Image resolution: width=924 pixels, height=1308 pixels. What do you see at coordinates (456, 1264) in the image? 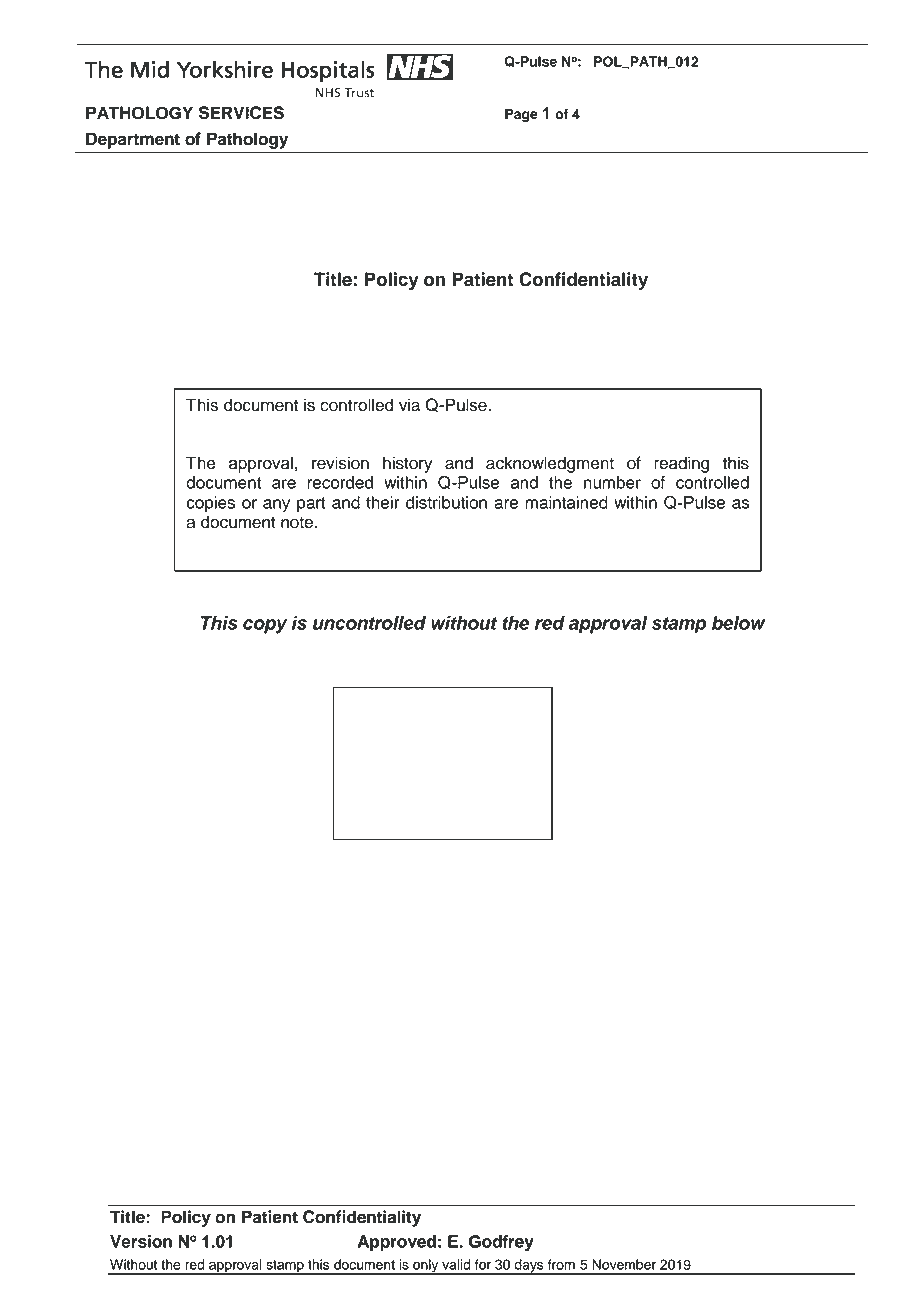
I see `valid` at bounding box center [456, 1264].
